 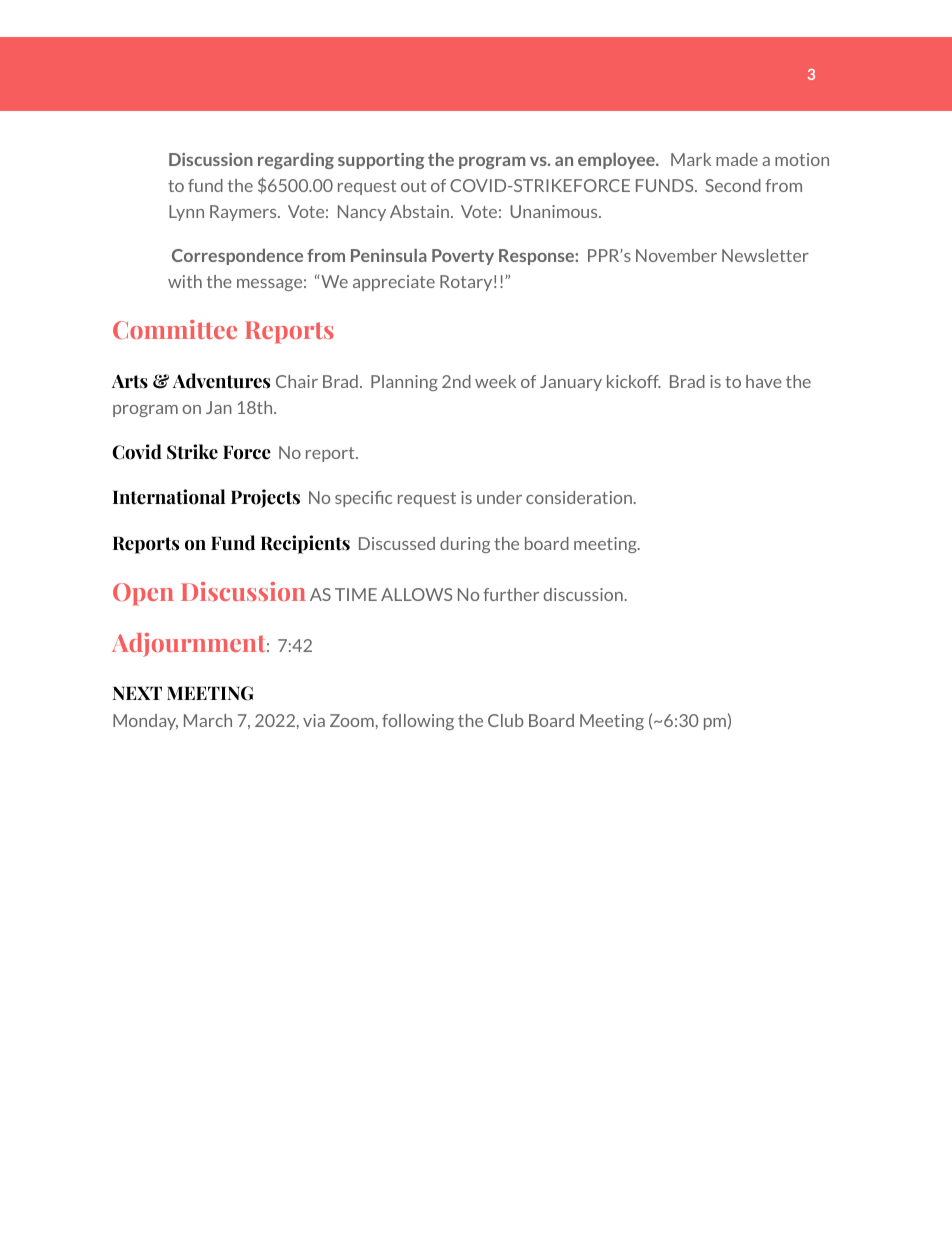 What do you see at coordinates (208, 720) in the screenshot?
I see `March` at bounding box center [208, 720].
